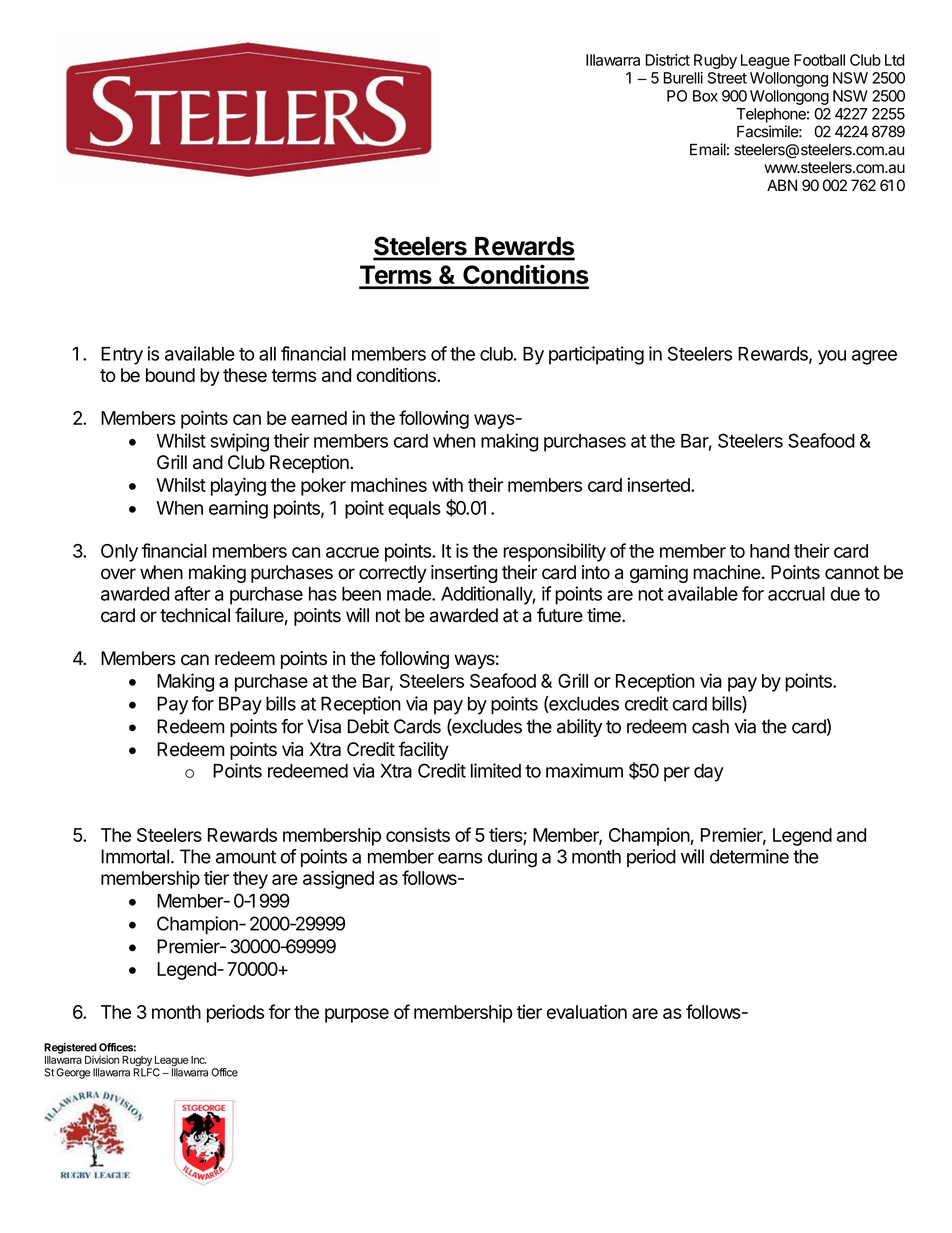 The width and height of the document is (952, 1233). What do you see at coordinates (192, 593) in the document?
I see `after` at bounding box center [192, 593].
